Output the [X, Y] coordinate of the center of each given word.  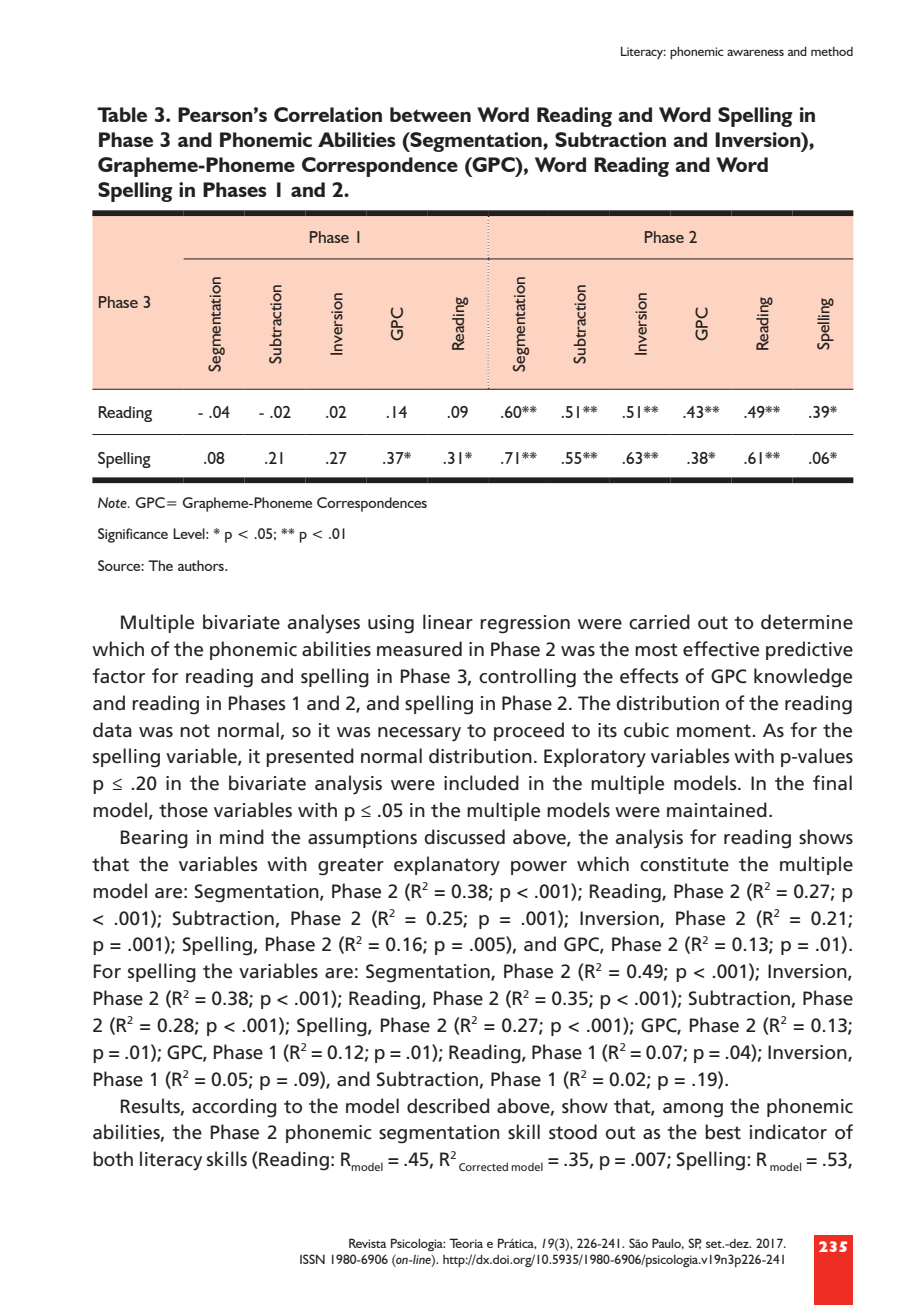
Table [122, 114]
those [183, 810]
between [430, 114]
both [113, 1159]
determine [807, 622]
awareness [755, 52]
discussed [465, 837]
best [723, 1132]
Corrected [483, 1166]
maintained [717, 810]
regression [525, 624]
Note [113, 502]
